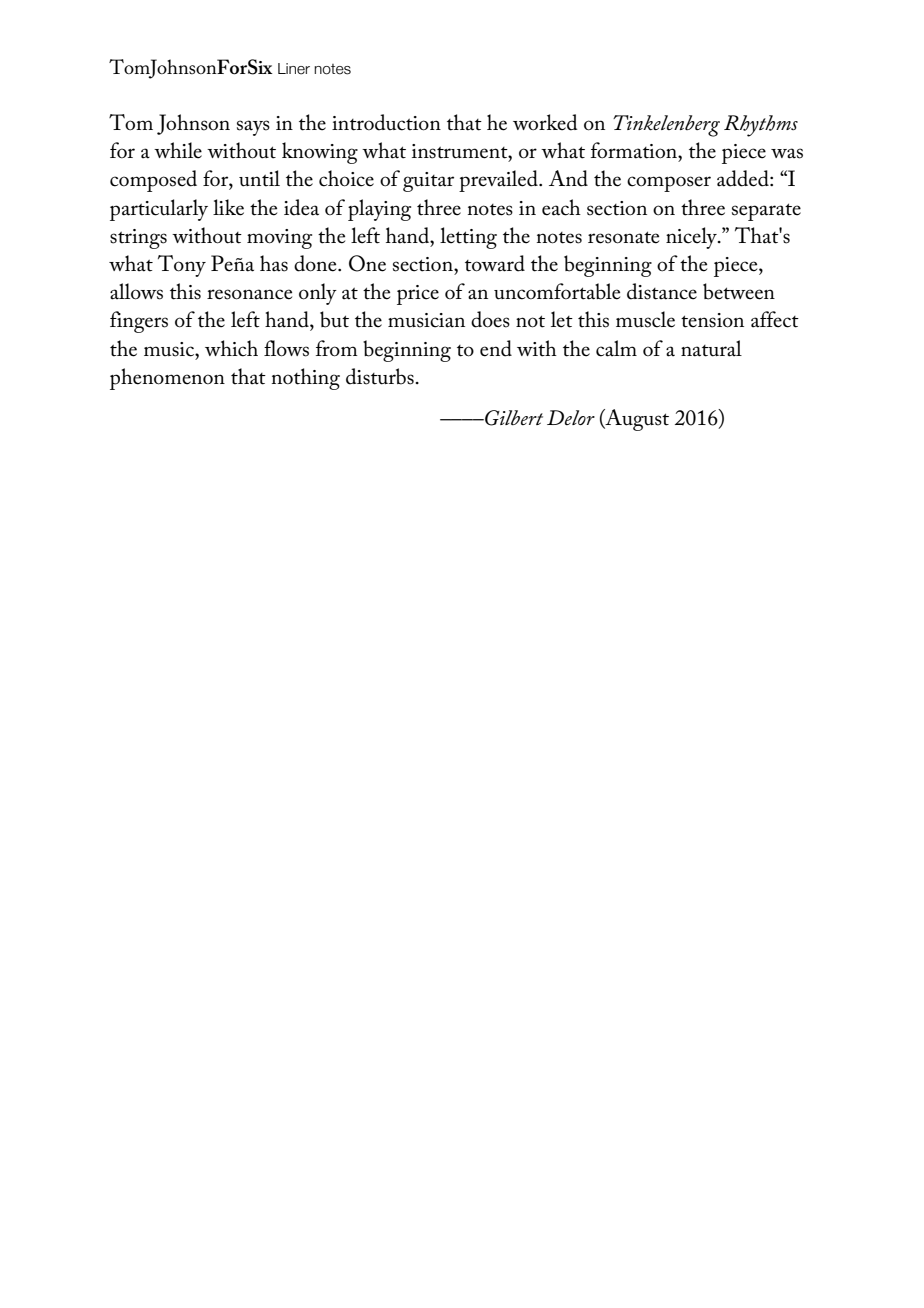 The width and height of the screenshot is (924, 1308). What do you see at coordinates (294, 69) in the screenshot?
I see `Liner` at bounding box center [294, 69].
